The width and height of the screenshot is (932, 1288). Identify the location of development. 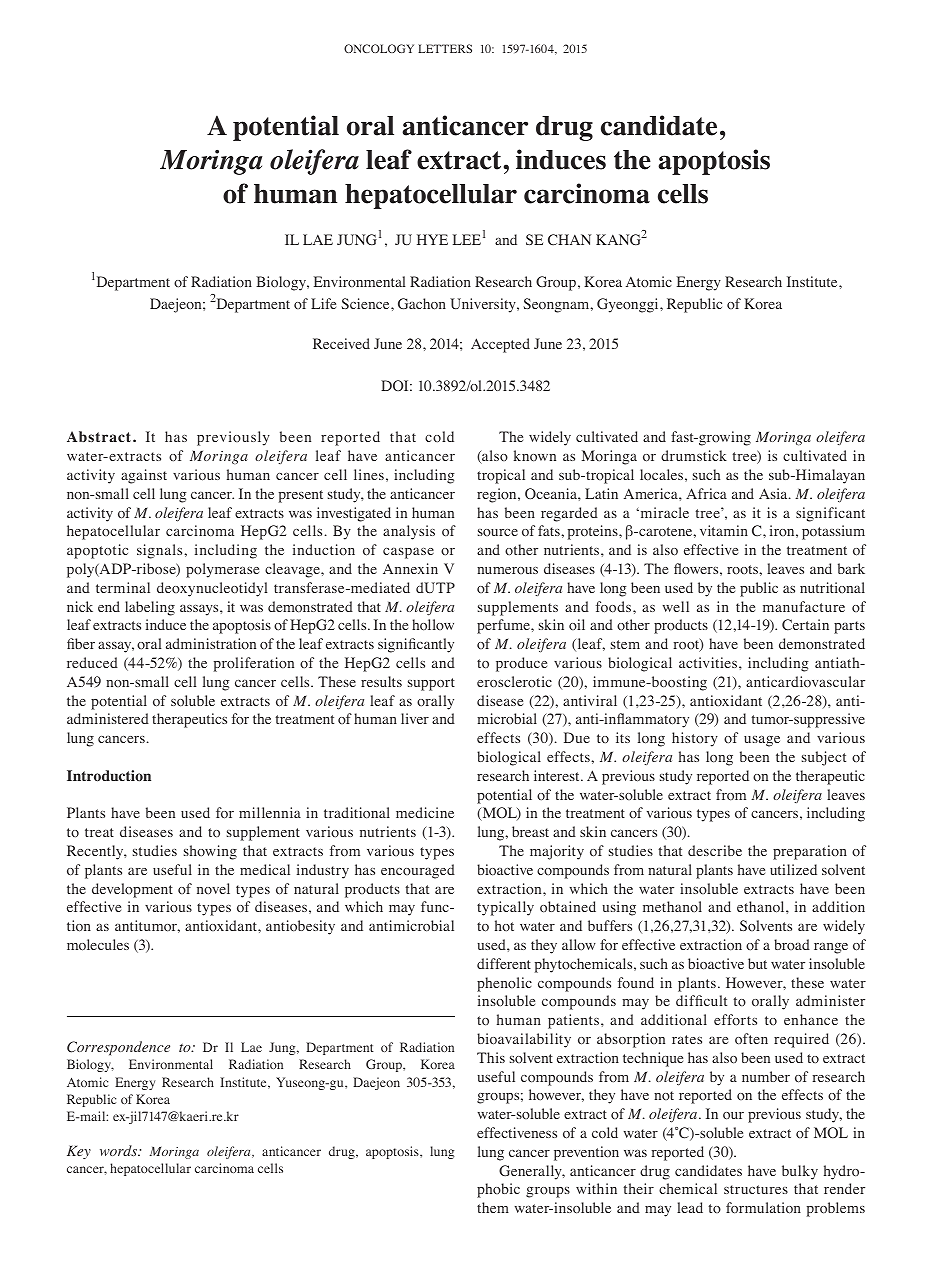
(132, 890).
